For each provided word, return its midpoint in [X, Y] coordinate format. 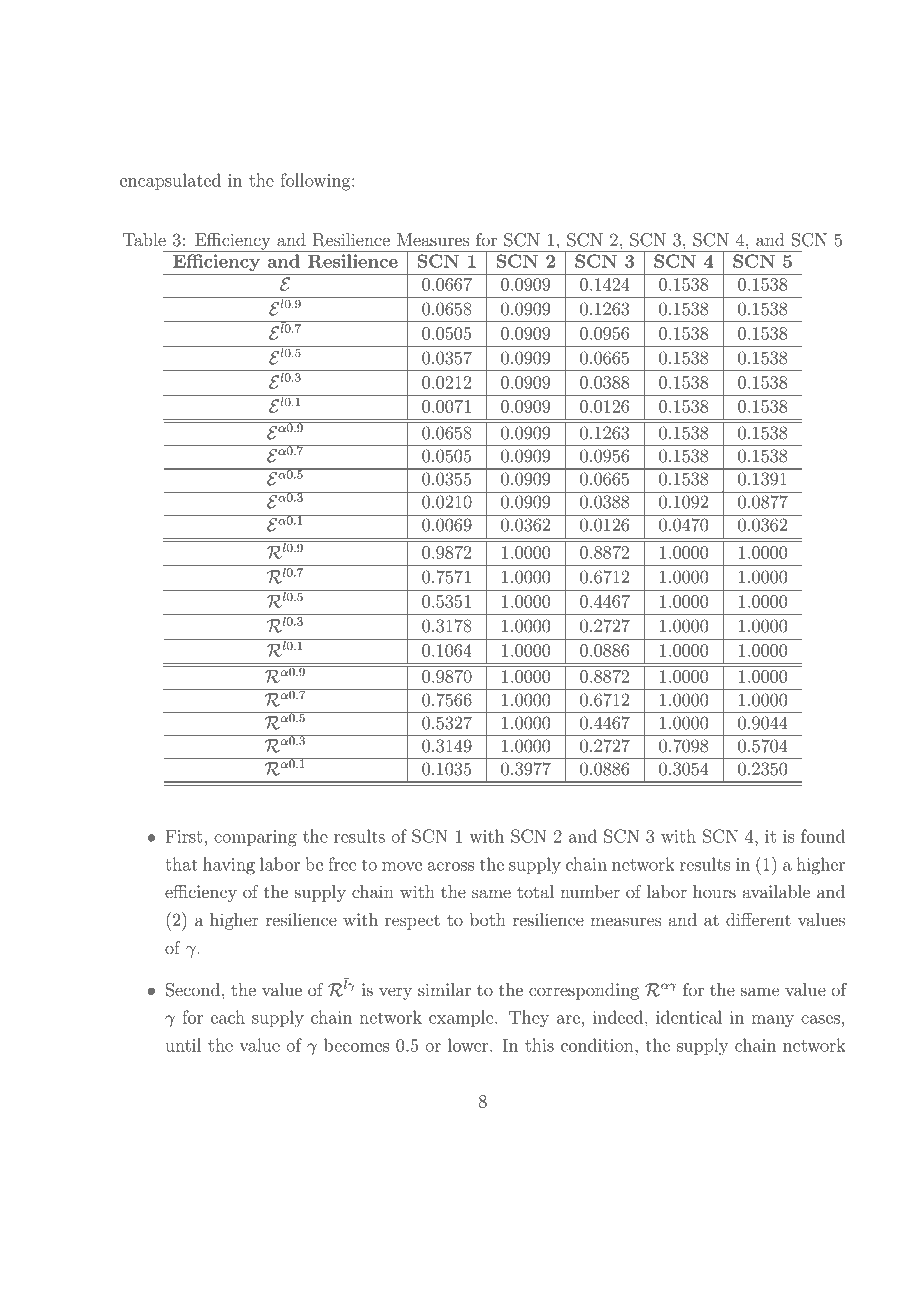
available [776, 891]
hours [714, 891]
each [228, 1017]
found [823, 836]
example [462, 1018]
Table [144, 239]
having [229, 866]
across [451, 866]
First [184, 836]
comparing [255, 838]
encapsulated [170, 181]
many [772, 1021]
